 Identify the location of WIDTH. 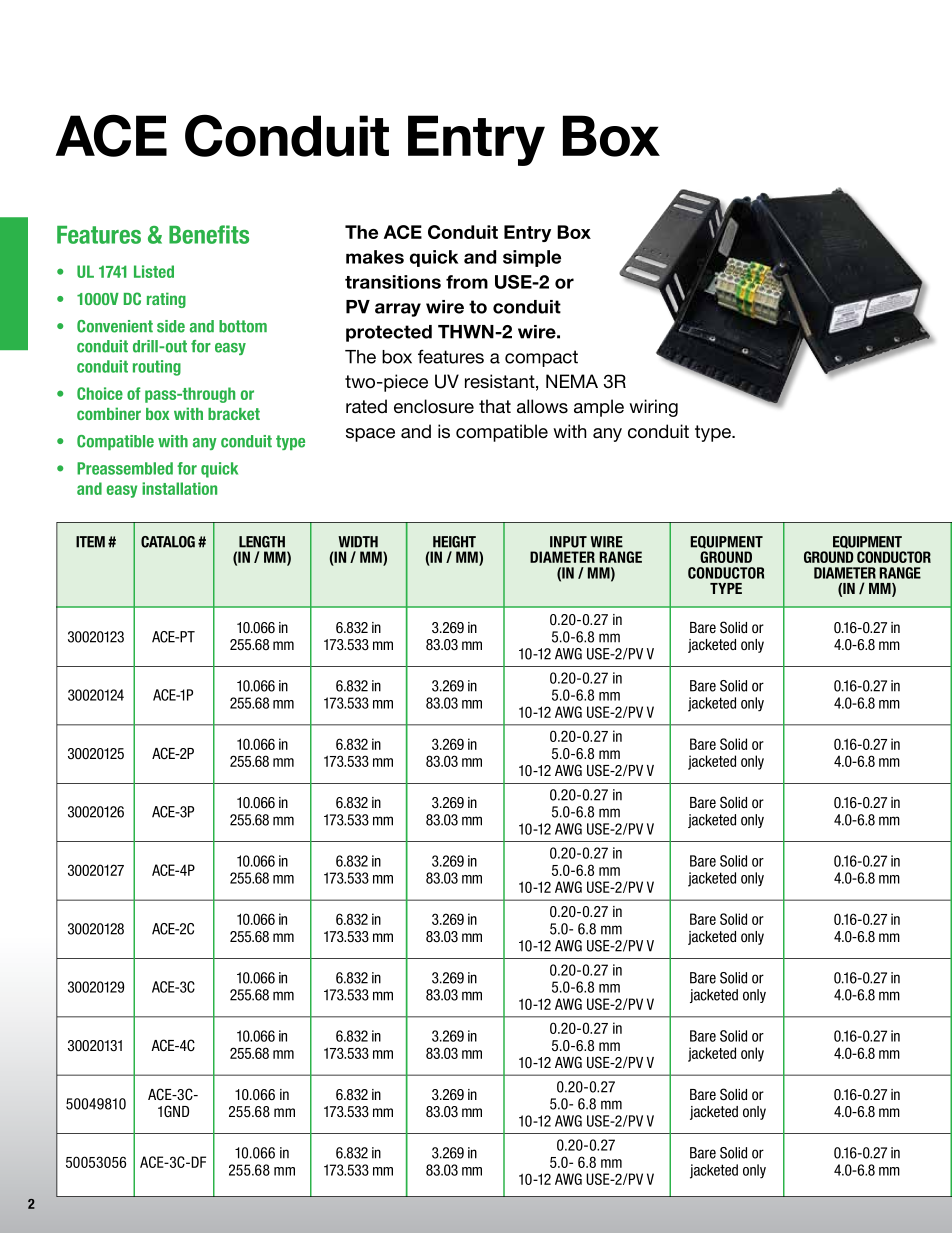
(358, 542).
